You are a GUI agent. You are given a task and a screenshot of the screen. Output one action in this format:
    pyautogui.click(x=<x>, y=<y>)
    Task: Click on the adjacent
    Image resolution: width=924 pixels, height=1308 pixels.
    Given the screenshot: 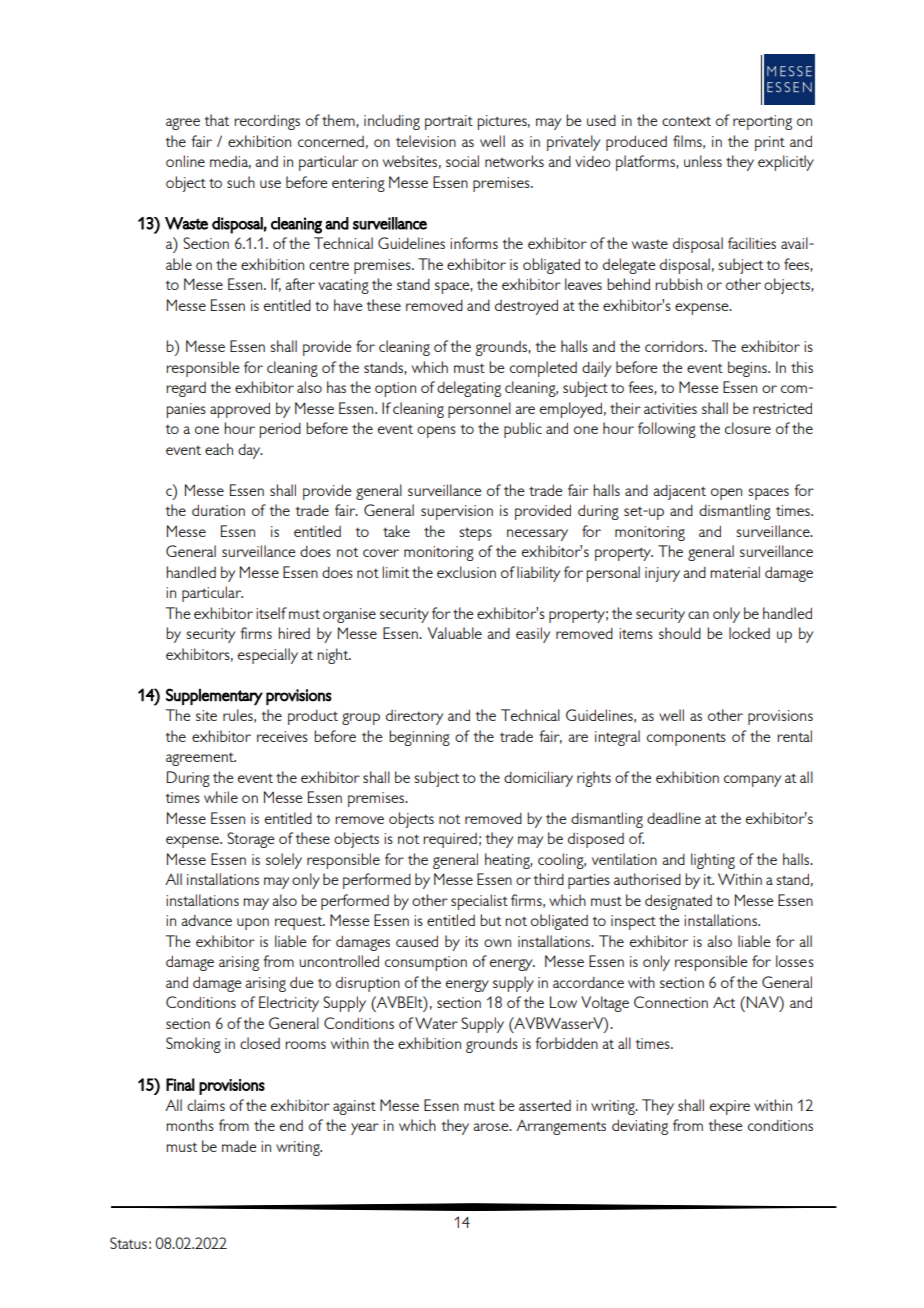 What is the action you would take?
    pyautogui.click(x=679, y=492)
